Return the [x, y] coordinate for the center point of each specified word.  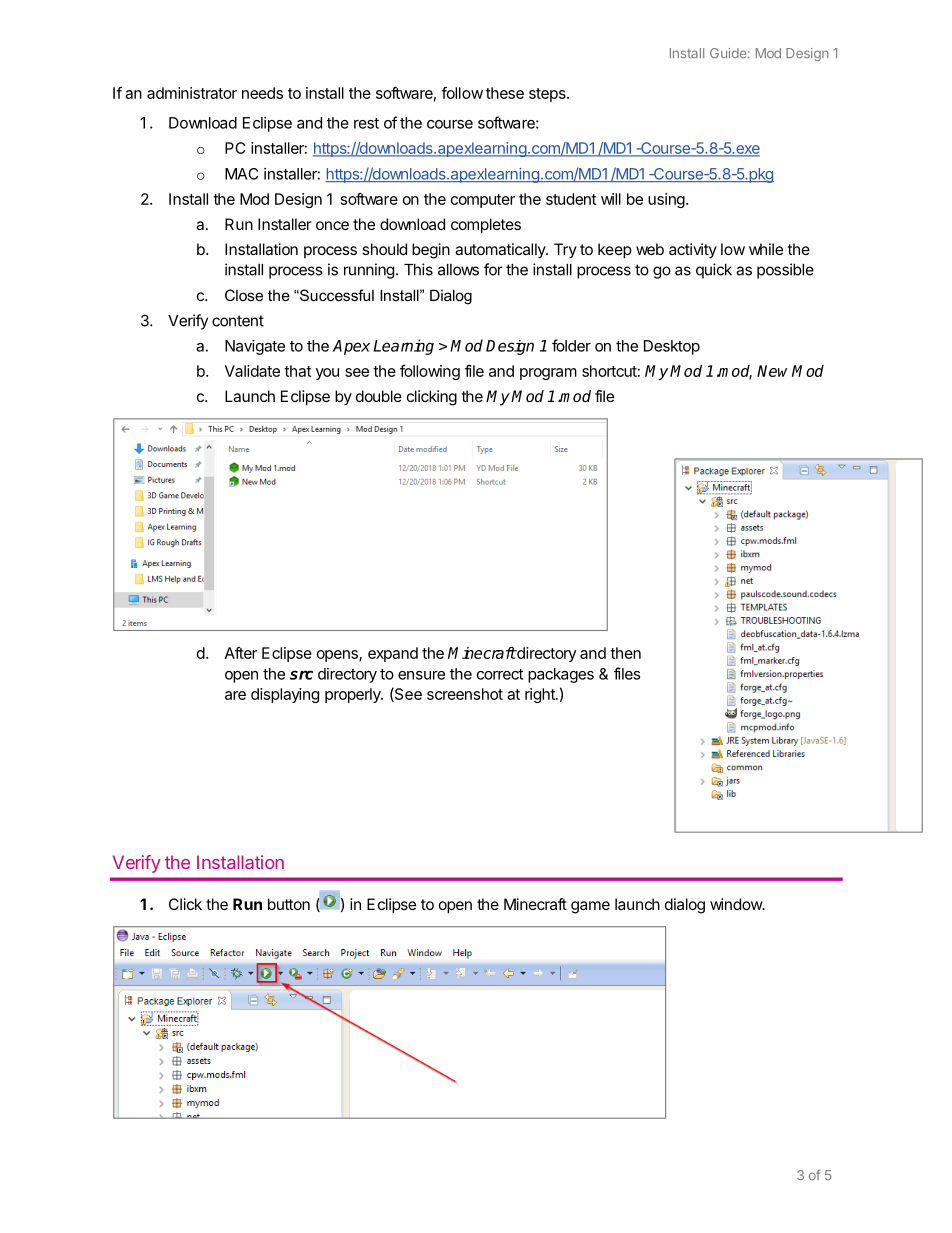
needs [262, 93]
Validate [252, 371]
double [379, 396]
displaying [285, 695]
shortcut [609, 371]
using [666, 200]
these [505, 93]
